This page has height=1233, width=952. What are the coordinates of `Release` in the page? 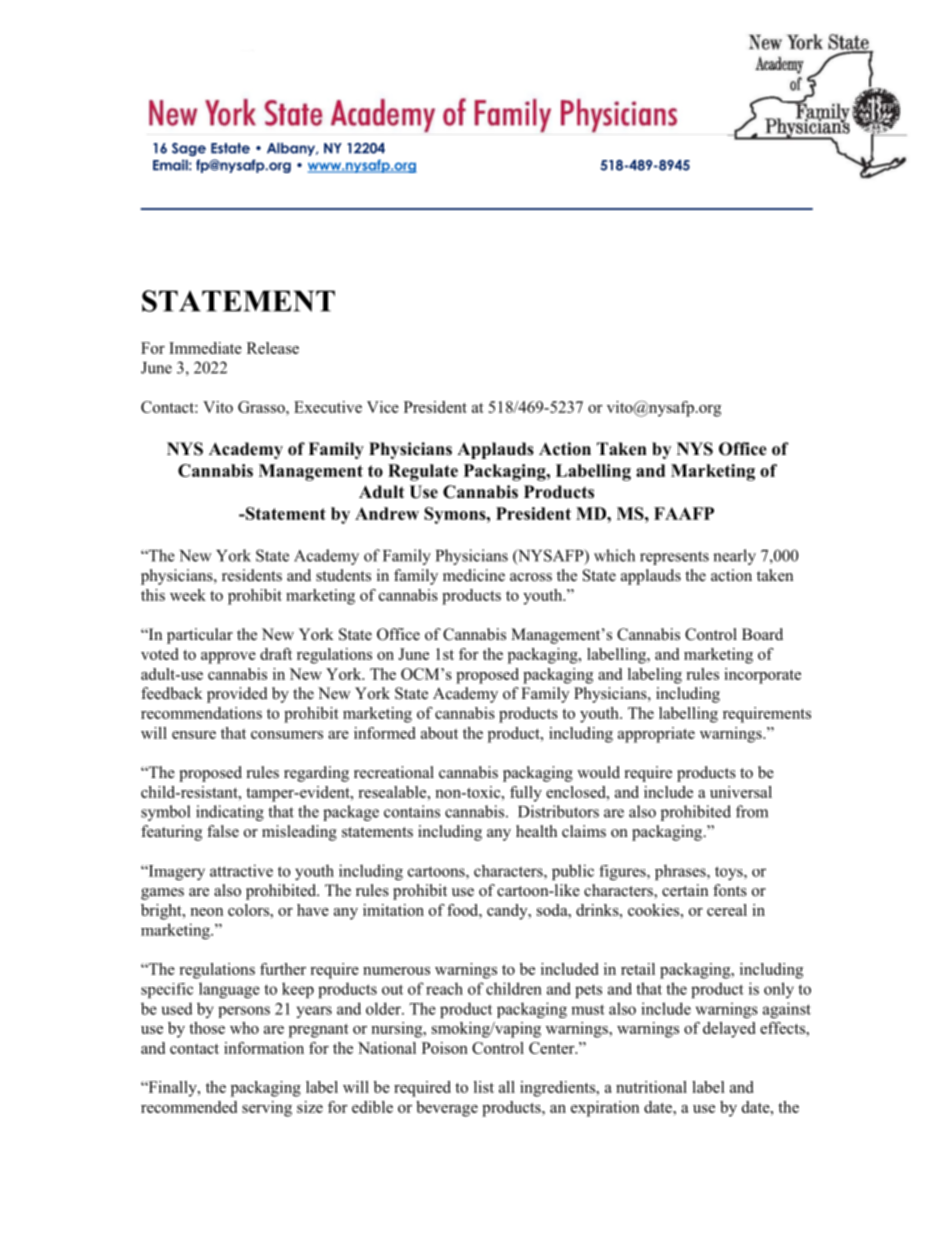 It's located at (273, 348).
